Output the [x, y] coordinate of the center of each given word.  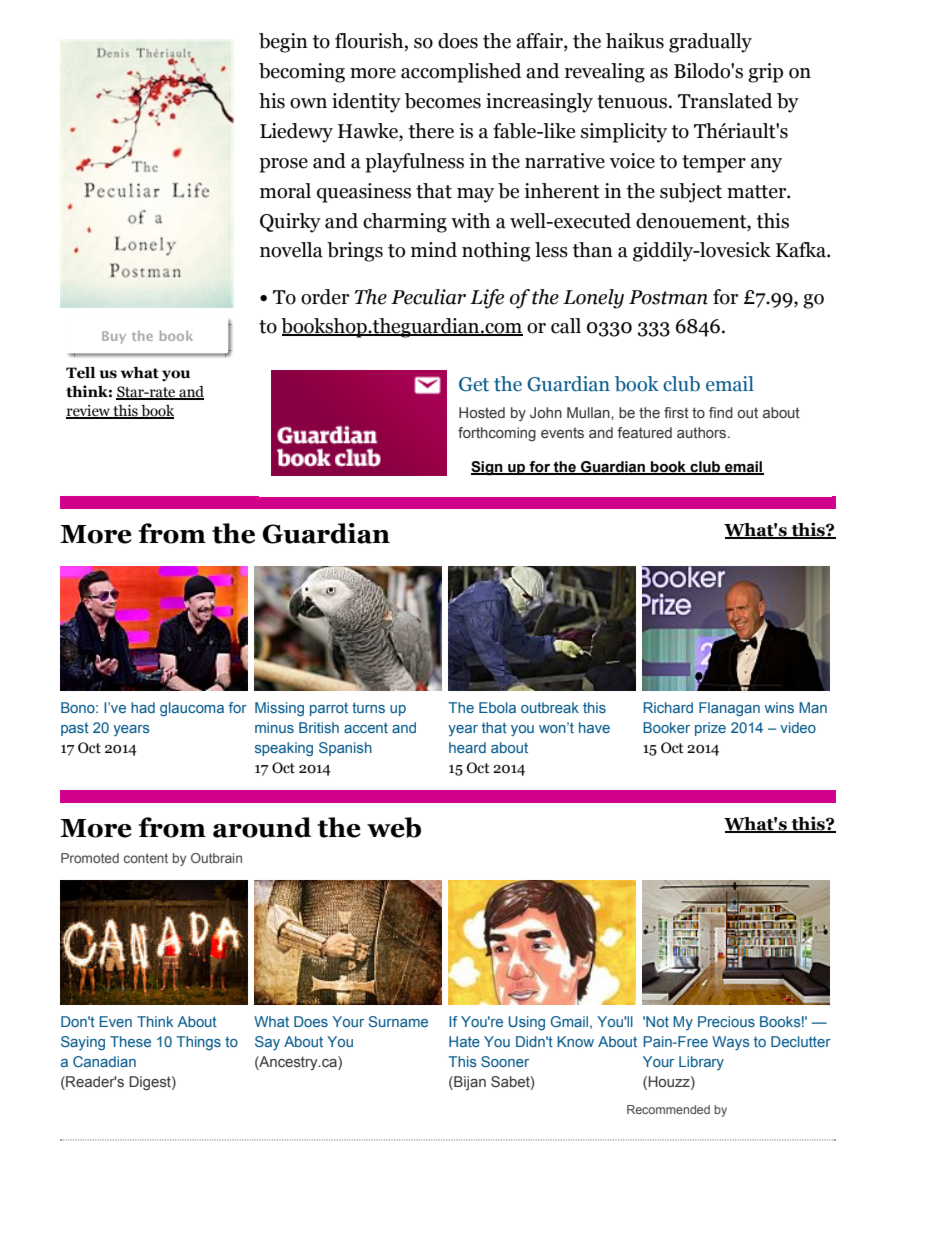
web [394, 827]
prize [710, 729]
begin [283, 43]
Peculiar [428, 297]
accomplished [461, 73]
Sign [488, 468]
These [130, 1041]
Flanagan [729, 709]
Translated [725, 101]
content [146, 858]
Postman [668, 297]
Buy [114, 337]
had [143, 707]
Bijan [469, 1083]
